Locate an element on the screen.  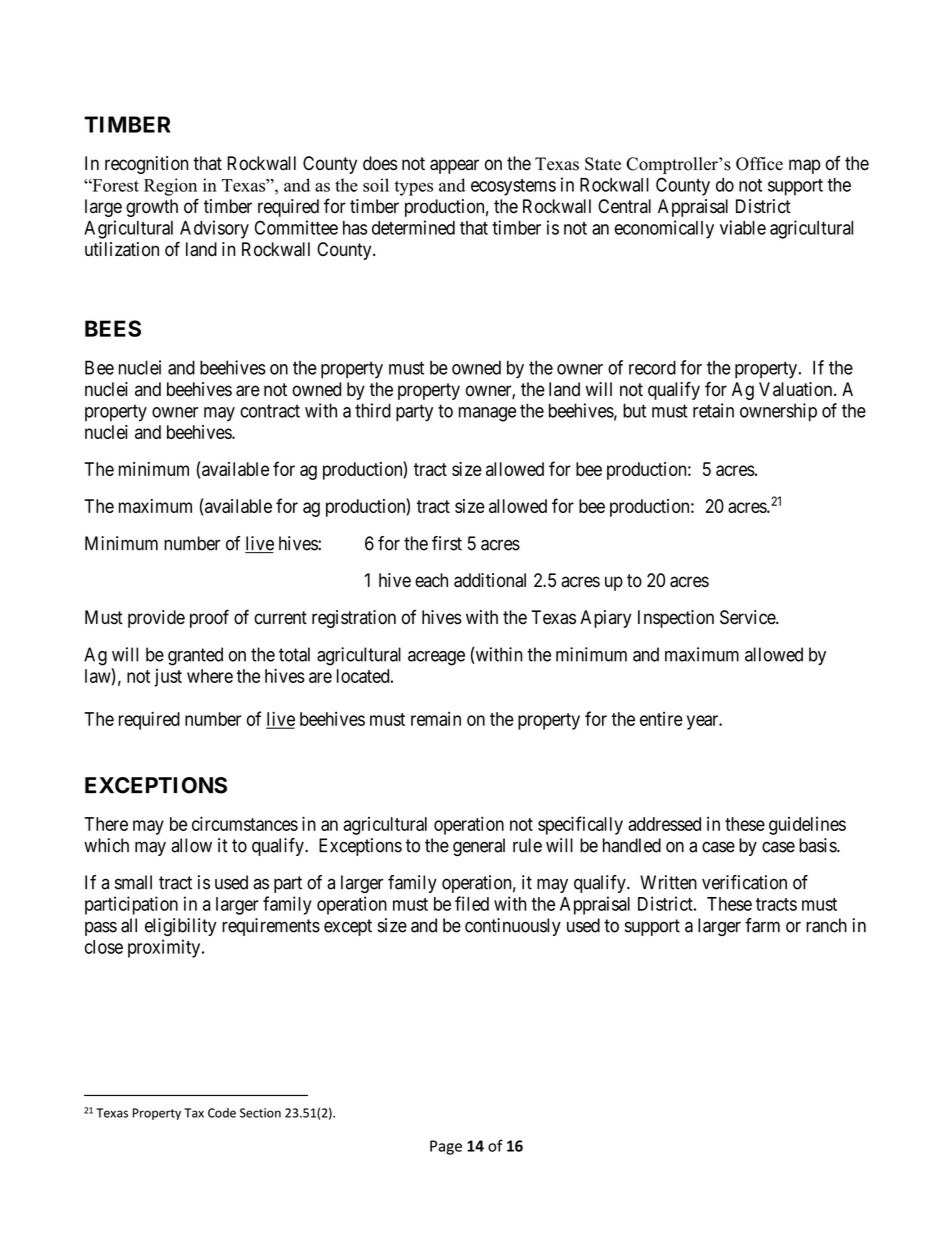
Page is located at coordinates (446, 1147).
